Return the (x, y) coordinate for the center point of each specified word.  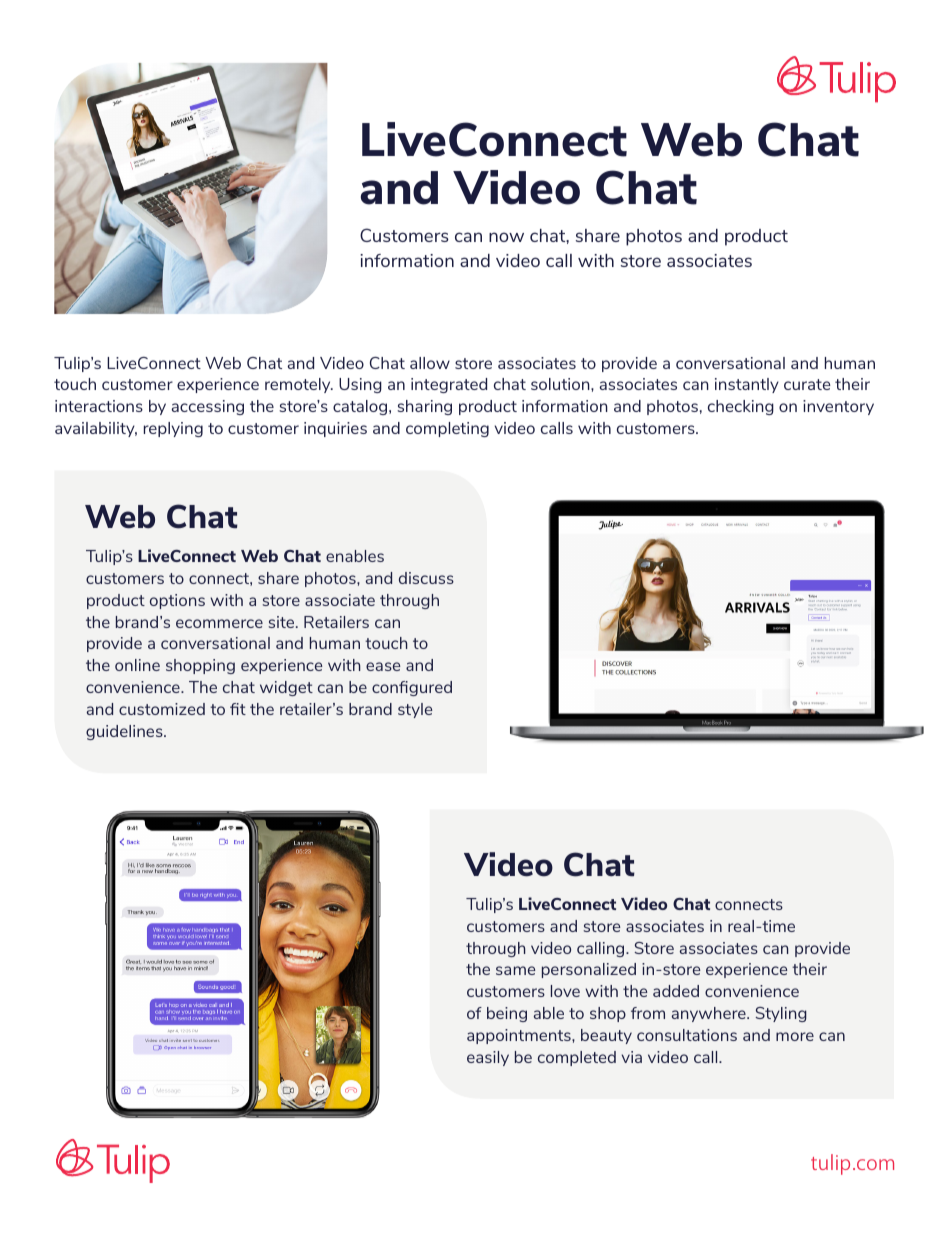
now (506, 237)
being (507, 1014)
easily (488, 1058)
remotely (299, 385)
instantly (747, 385)
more (795, 1036)
